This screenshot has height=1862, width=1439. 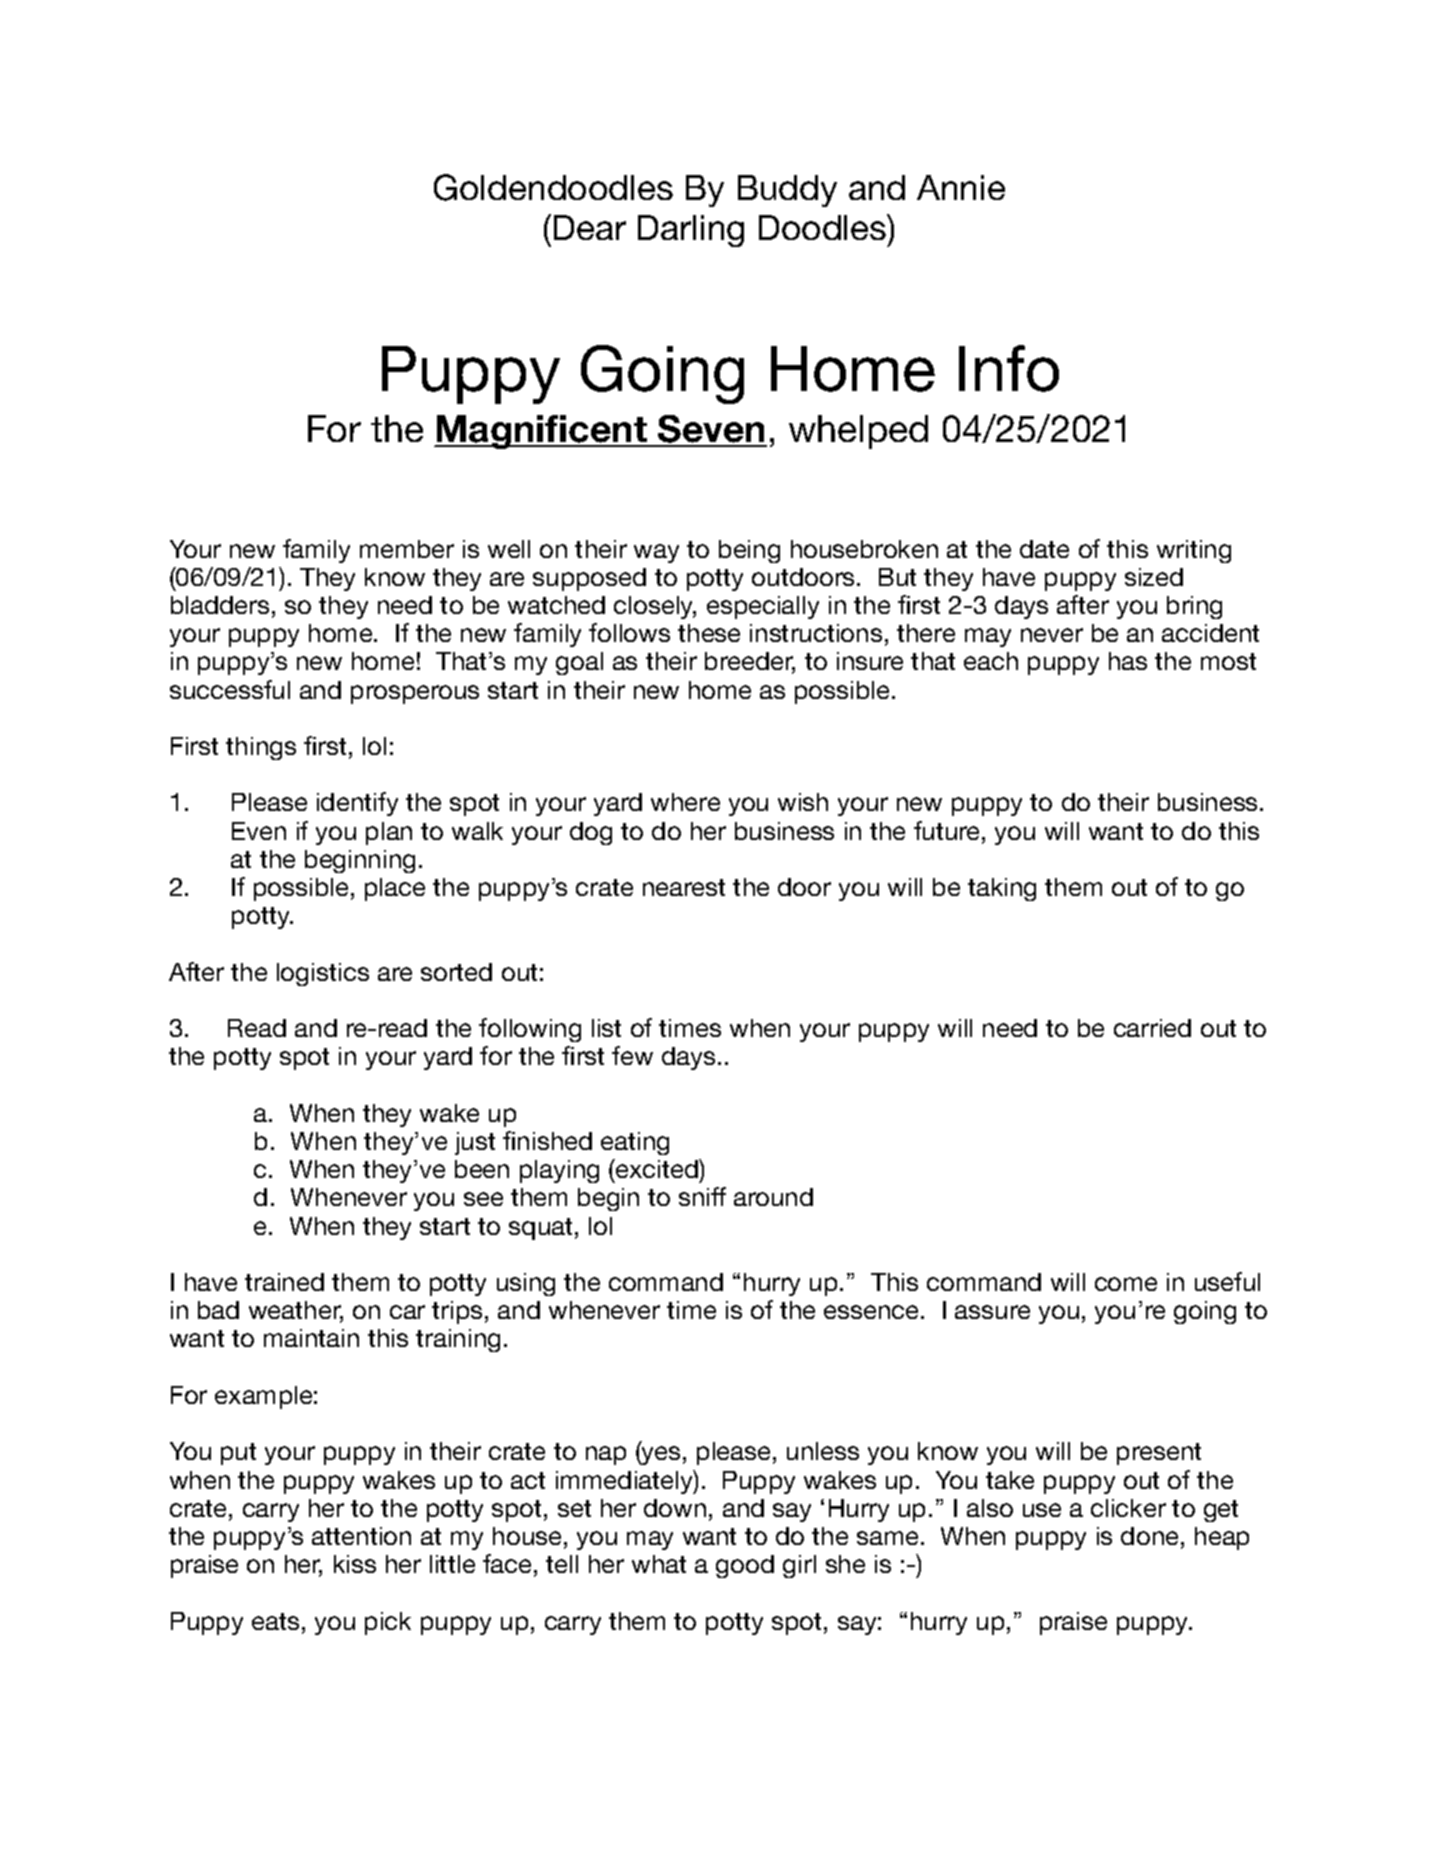 What do you see at coordinates (475, 1143) in the screenshot?
I see `just` at bounding box center [475, 1143].
